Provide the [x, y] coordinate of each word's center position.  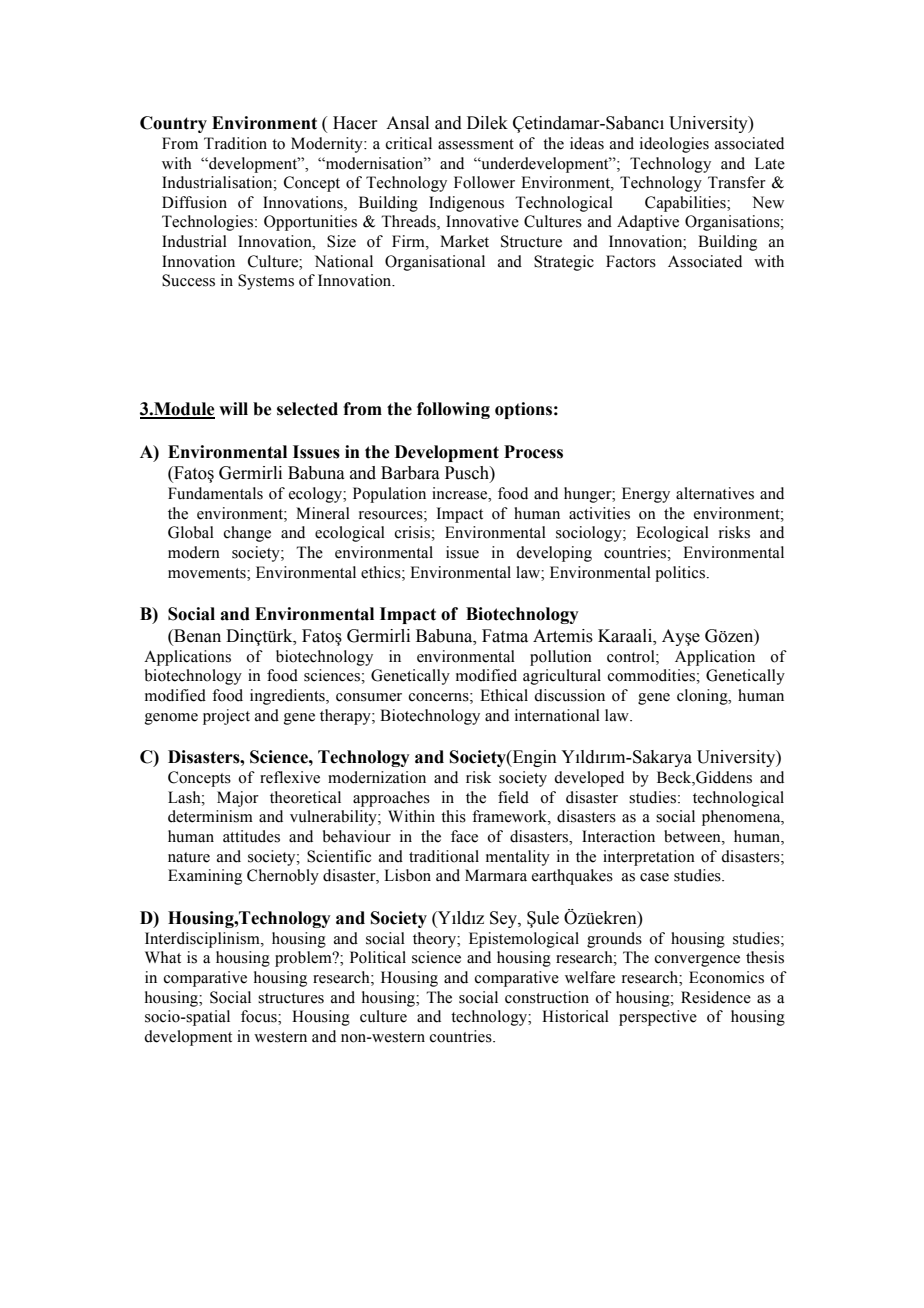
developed [589, 779]
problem [304, 959]
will [233, 408]
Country [173, 124]
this [453, 816]
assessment [476, 144]
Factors [631, 261]
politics [680, 574]
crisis [412, 532]
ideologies [674, 145]
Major [238, 799]
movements [208, 573]
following [453, 410]
